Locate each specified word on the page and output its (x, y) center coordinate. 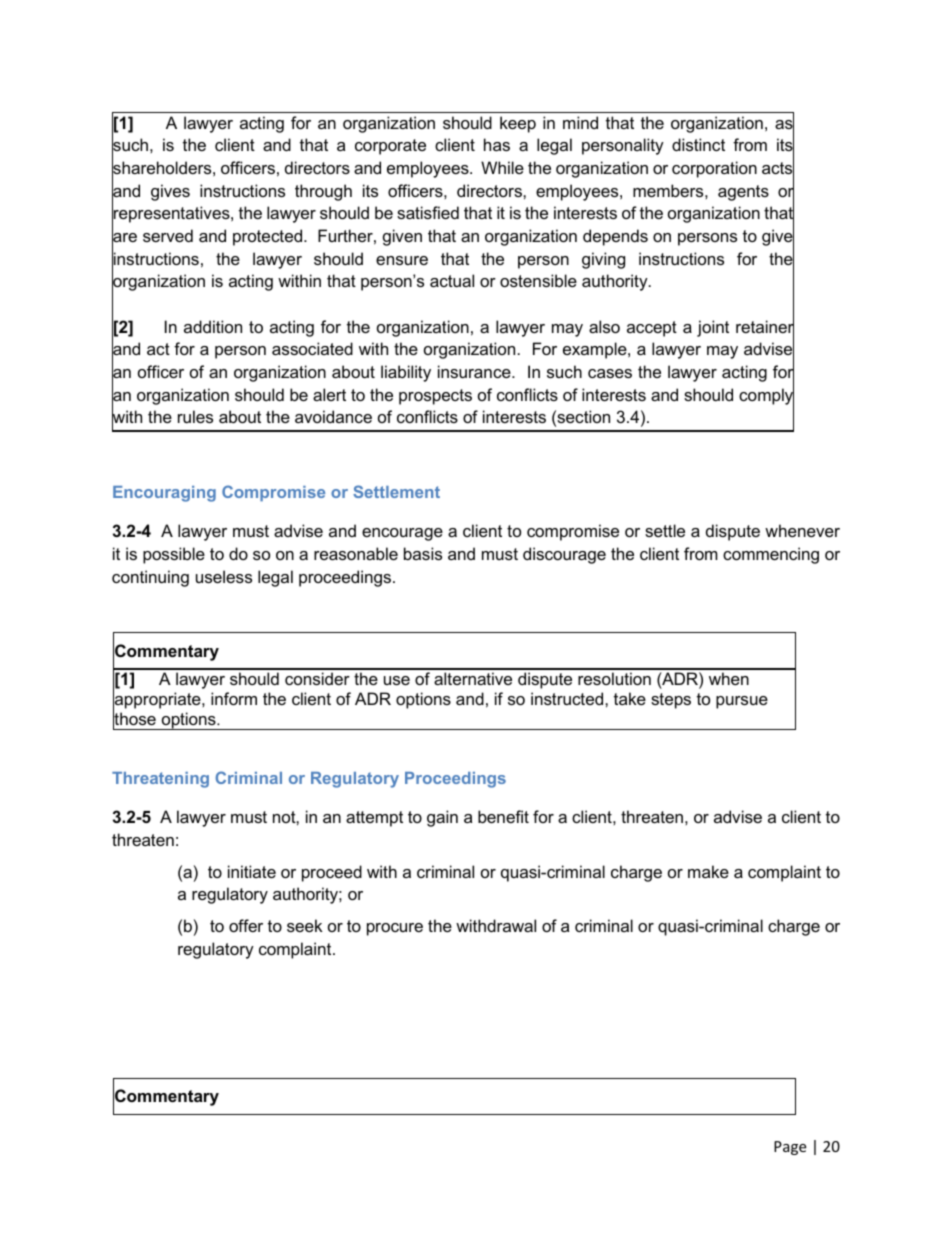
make (708, 871)
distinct (698, 144)
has (497, 144)
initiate (252, 871)
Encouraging (164, 494)
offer (246, 925)
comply (766, 396)
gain (442, 818)
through (323, 192)
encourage (402, 534)
